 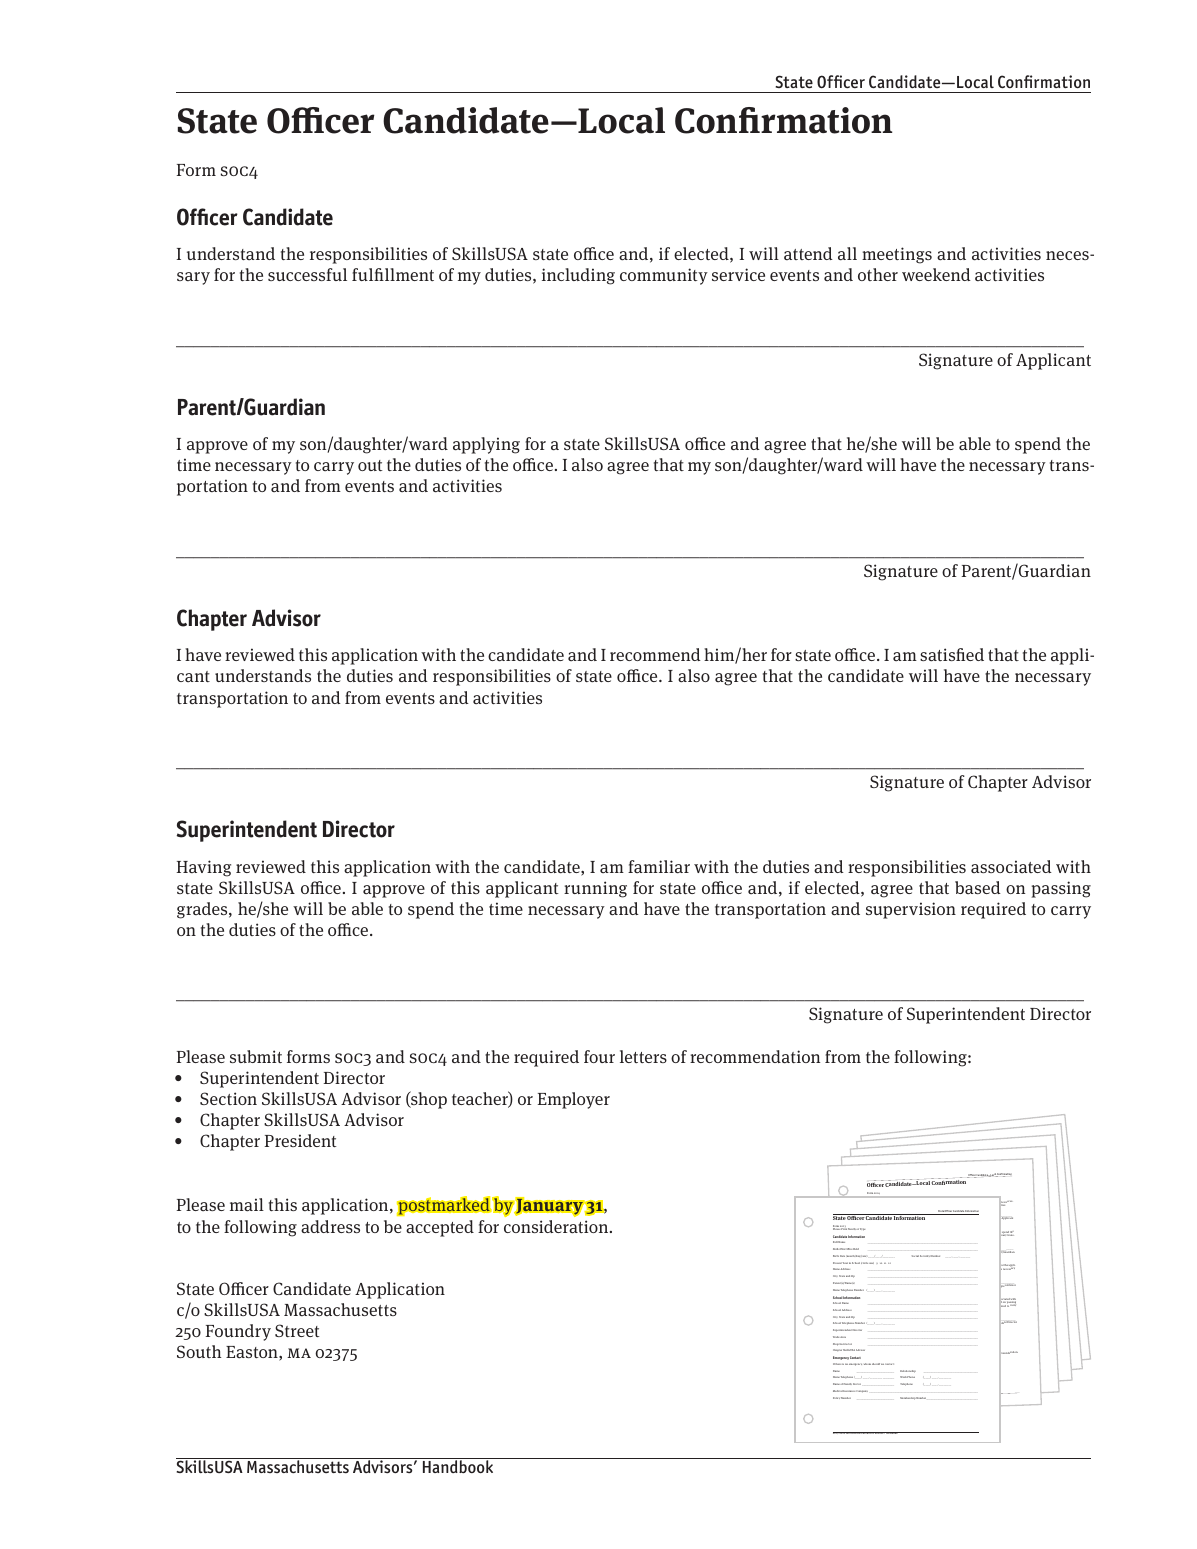 What do you see at coordinates (837, 1337) in the screenshot?
I see `Trade` at bounding box center [837, 1337].
